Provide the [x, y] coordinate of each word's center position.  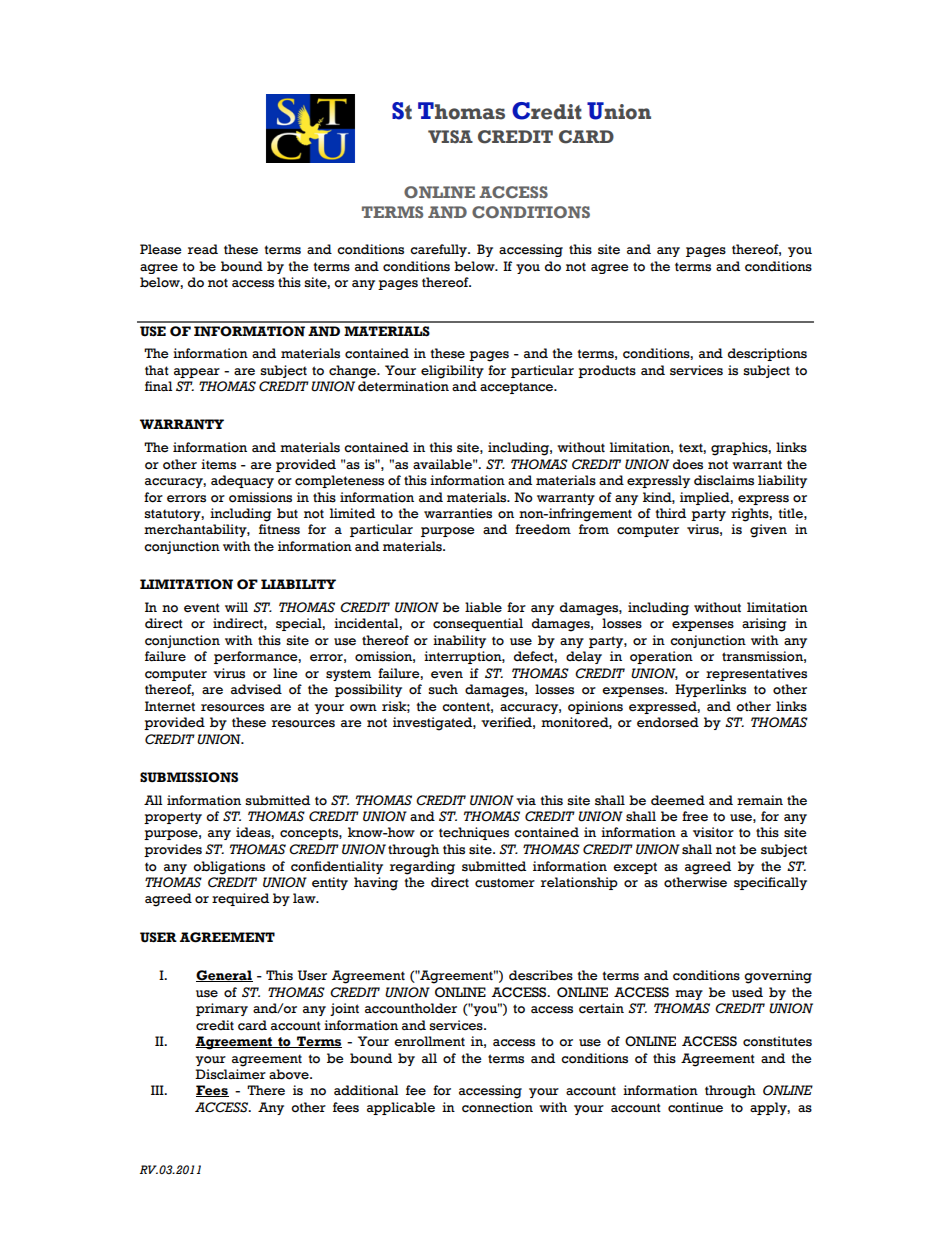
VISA [450, 137]
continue [695, 1107]
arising [764, 625]
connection [497, 1107]
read [203, 249]
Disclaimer [230, 1074]
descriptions [767, 354]
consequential [478, 624]
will [236, 607]
